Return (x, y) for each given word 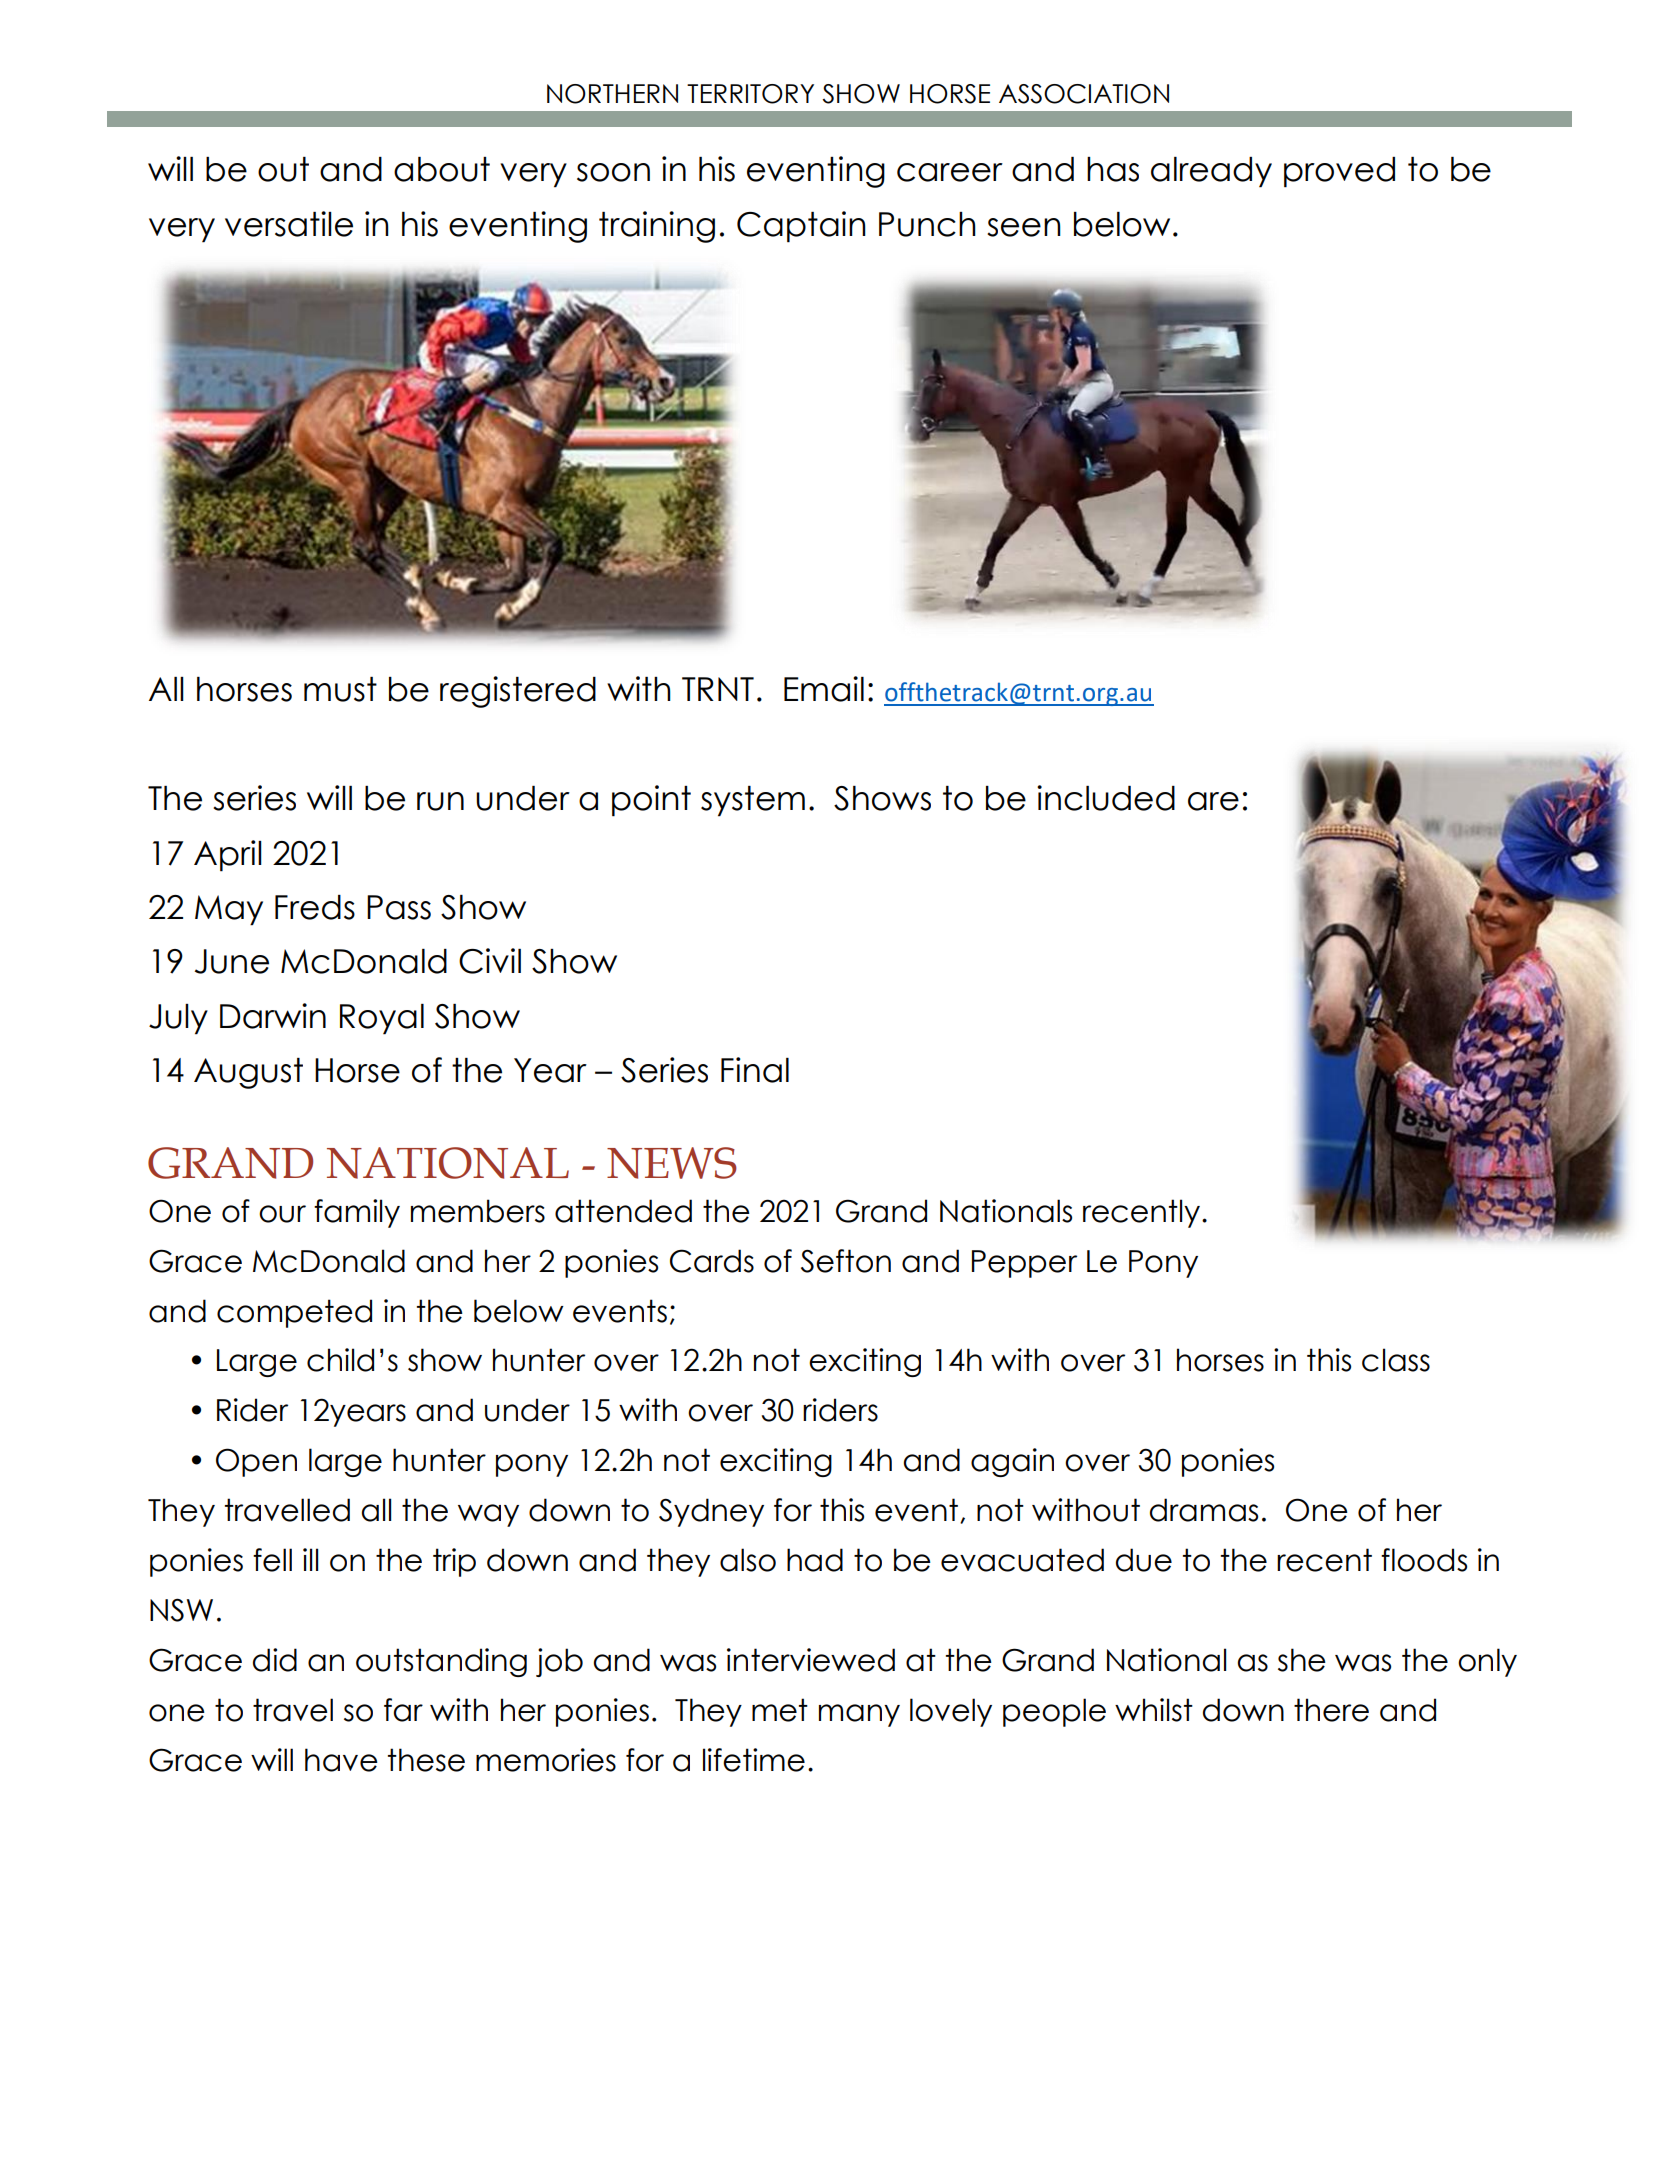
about (442, 169)
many (859, 1715)
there (1331, 1710)
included (1106, 798)
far (403, 1710)
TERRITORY (750, 94)
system (753, 801)
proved (1339, 172)
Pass (399, 907)
